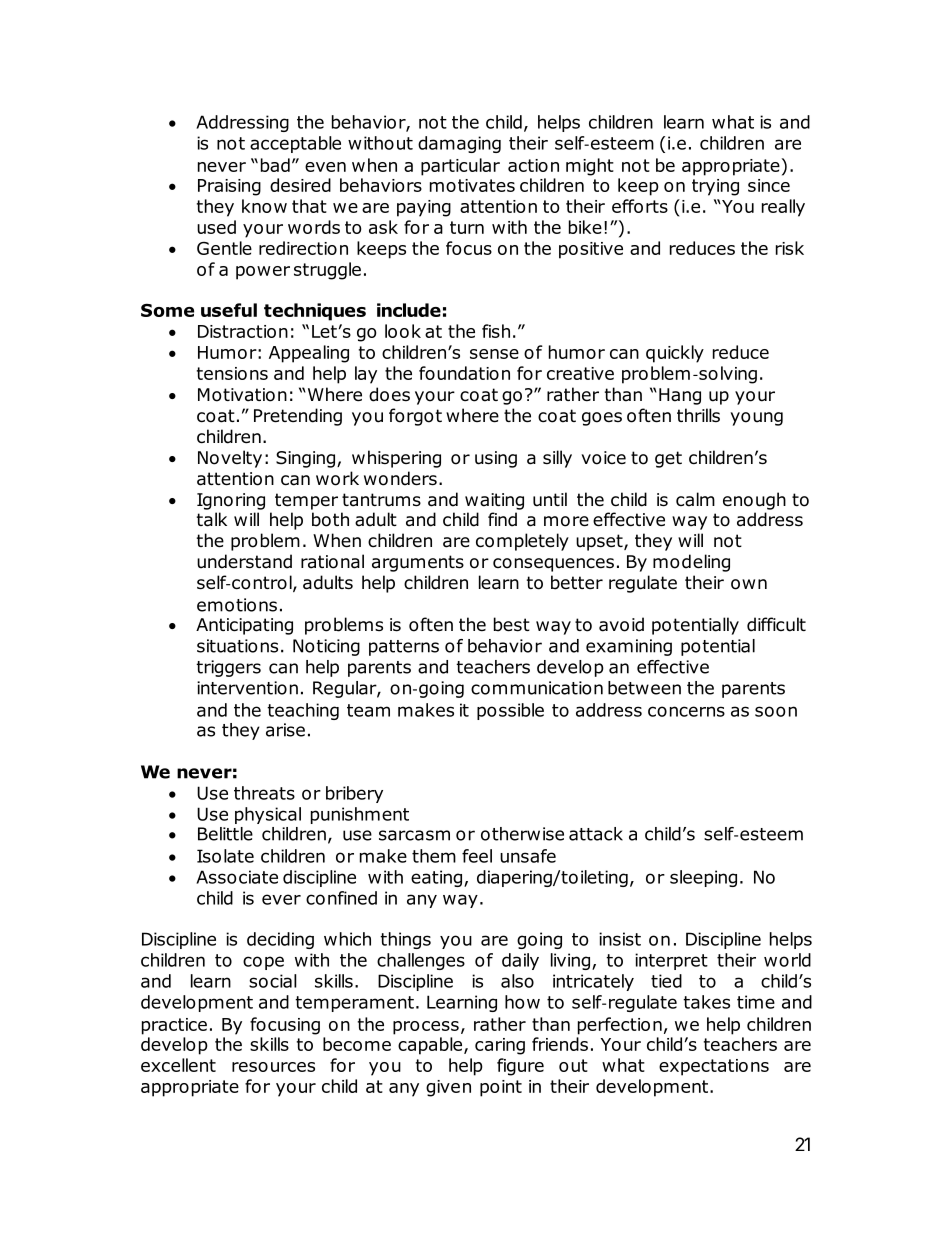 This page has width=952, height=1233. I want to click on sleeping, so click(703, 878).
